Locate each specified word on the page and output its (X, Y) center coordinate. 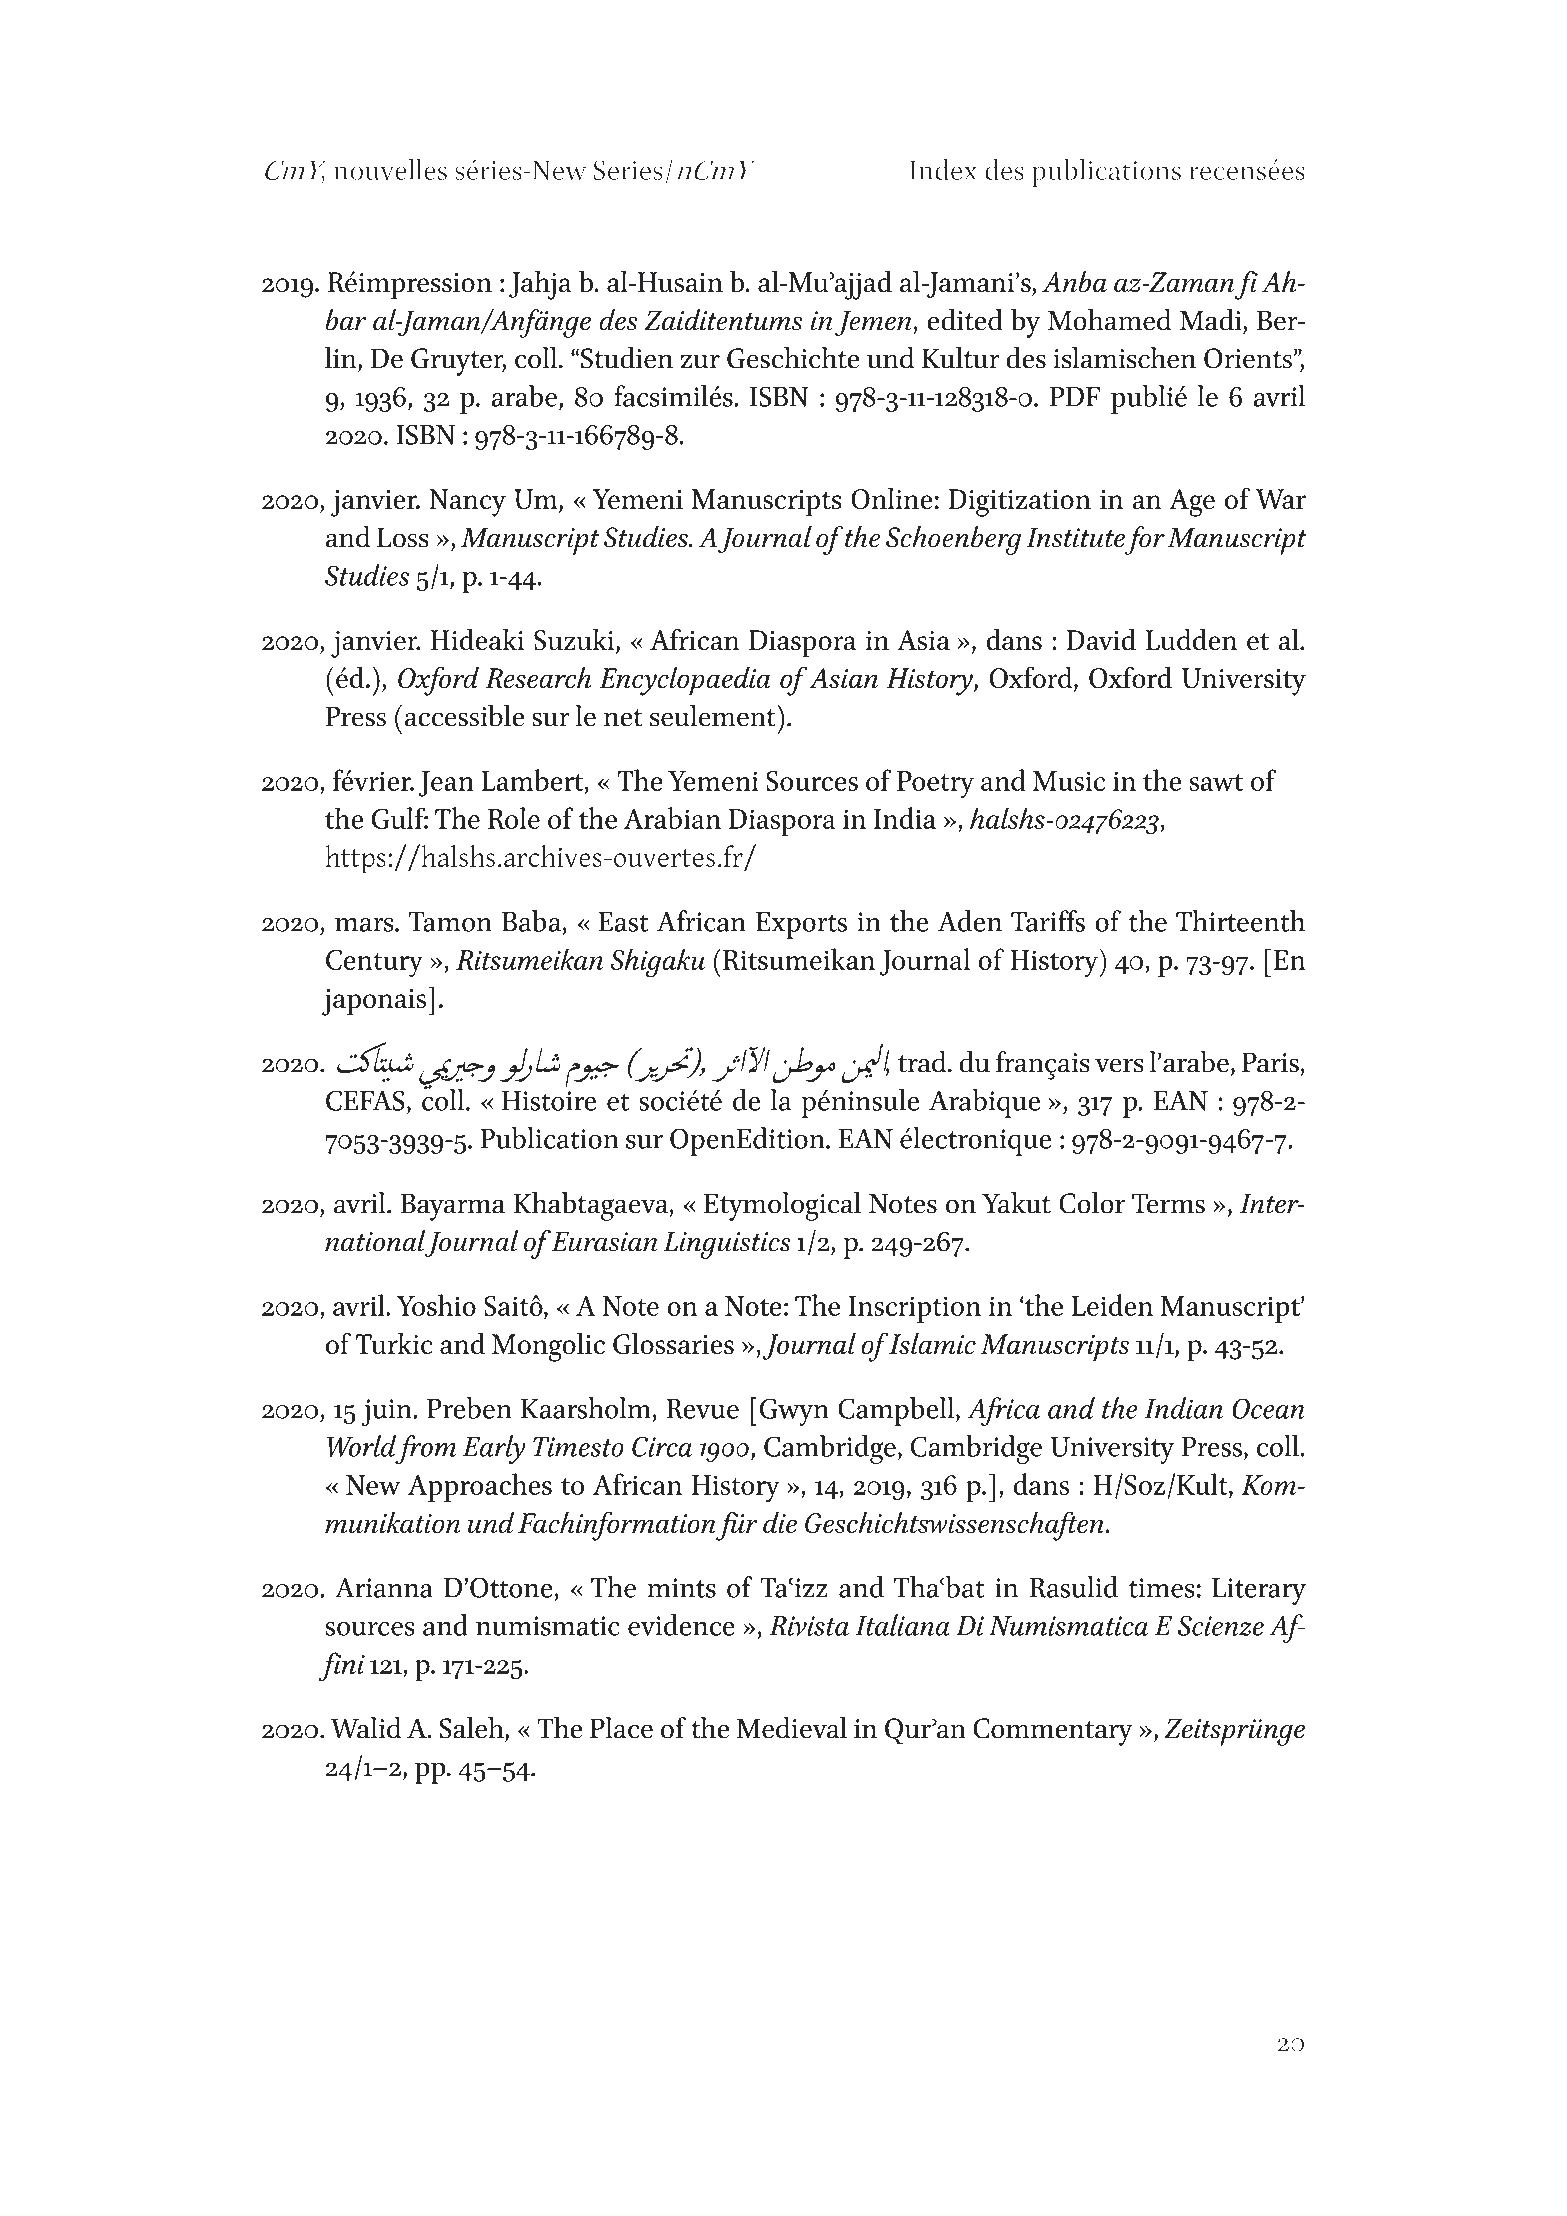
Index (943, 169)
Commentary (1053, 1732)
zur (700, 361)
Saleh (473, 1729)
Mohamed (1110, 320)
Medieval (792, 1728)
